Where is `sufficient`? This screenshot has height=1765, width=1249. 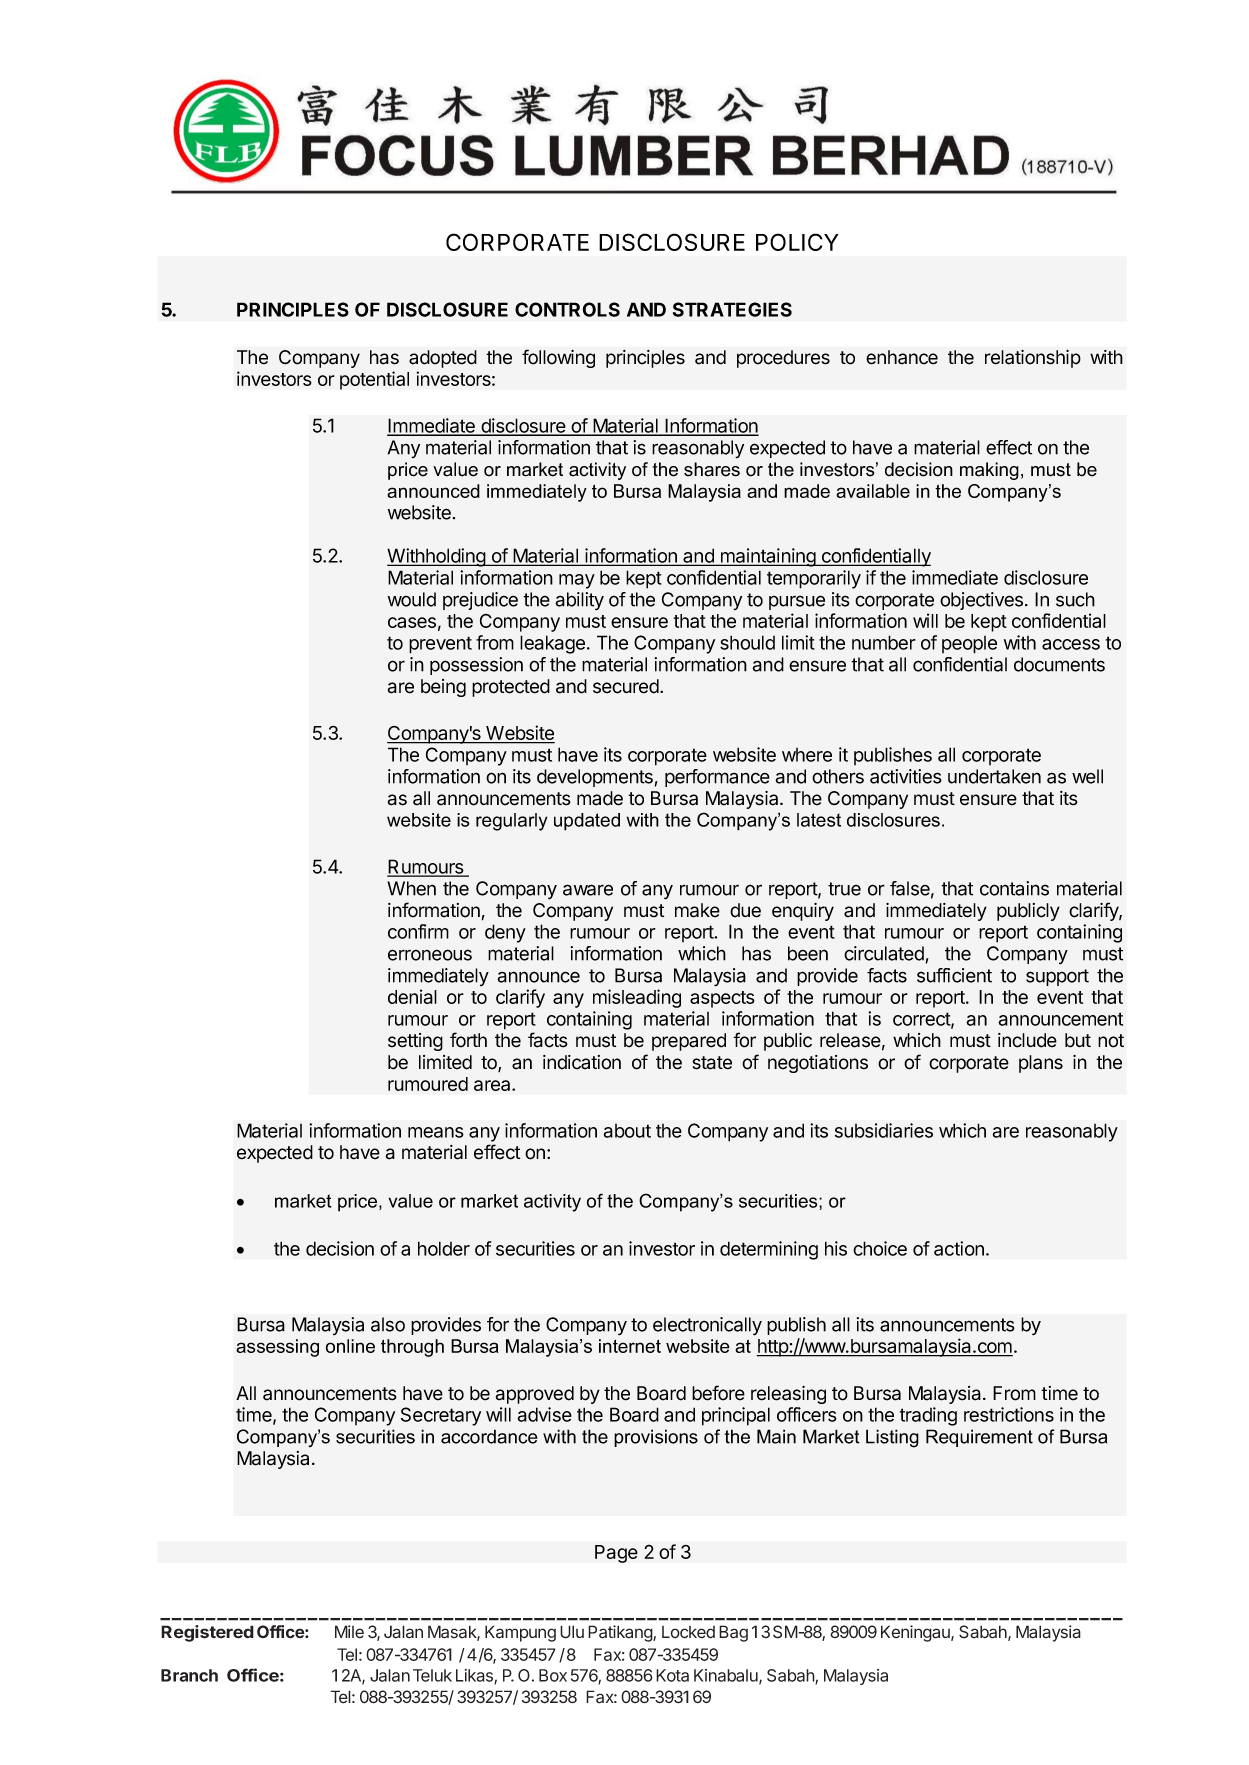
sufficient is located at coordinates (954, 975).
